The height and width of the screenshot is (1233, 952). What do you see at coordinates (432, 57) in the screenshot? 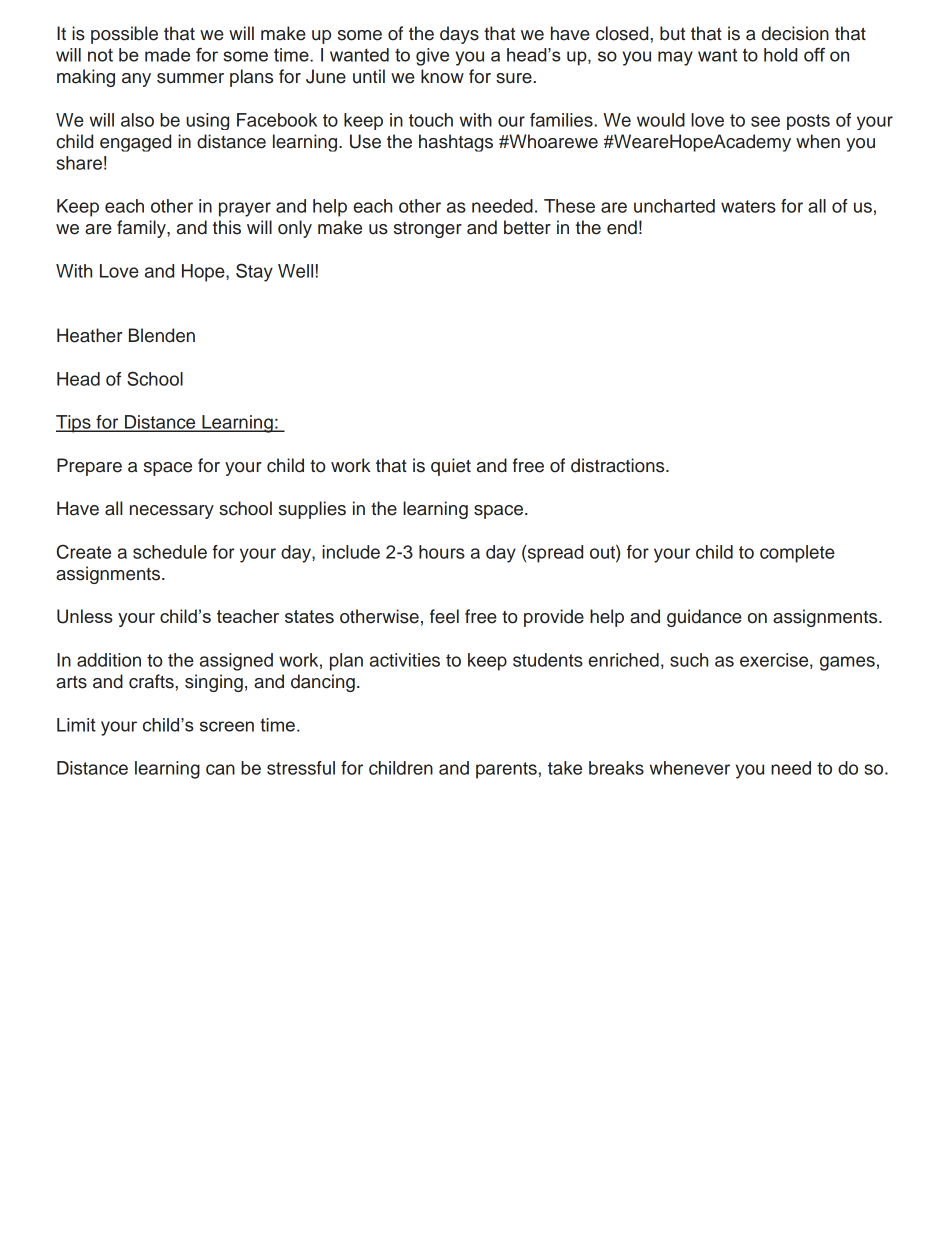
I see `give` at bounding box center [432, 57].
